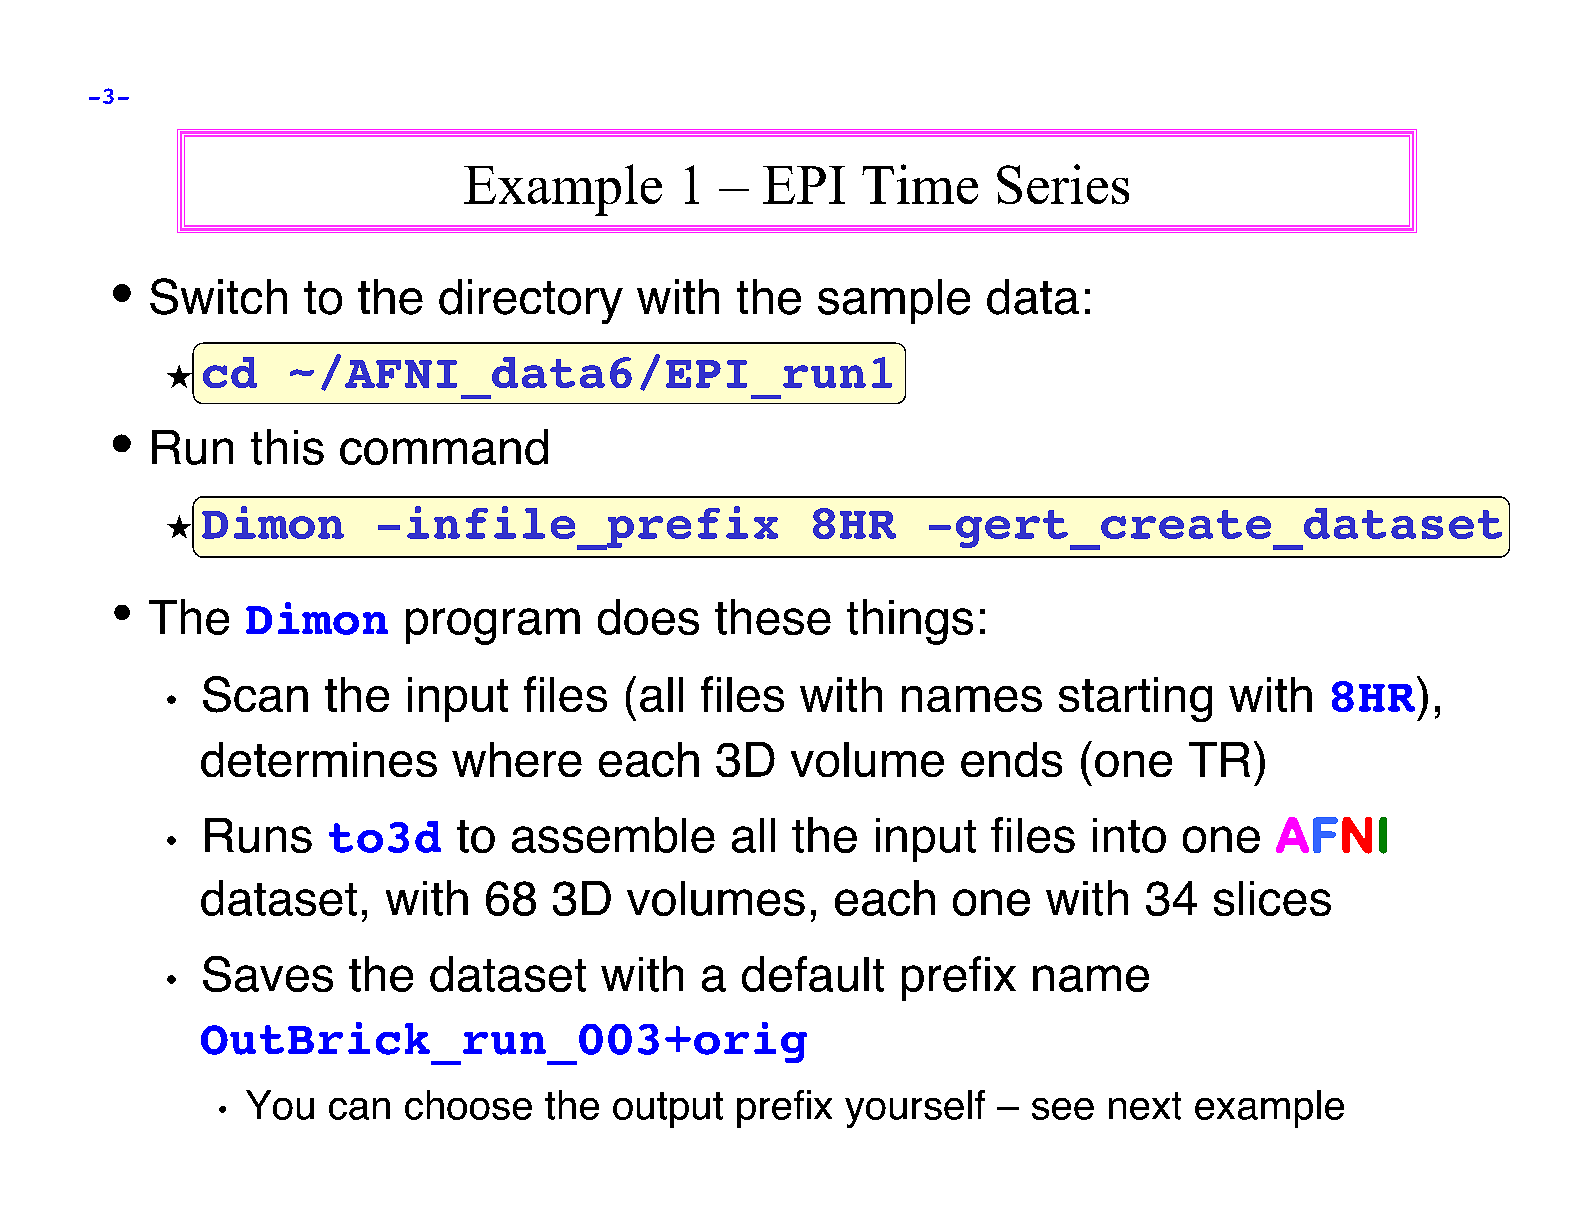 This page has height=1231, width=1594. What do you see at coordinates (468, 1105) in the page?
I see `choose` at bounding box center [468, 1105].
